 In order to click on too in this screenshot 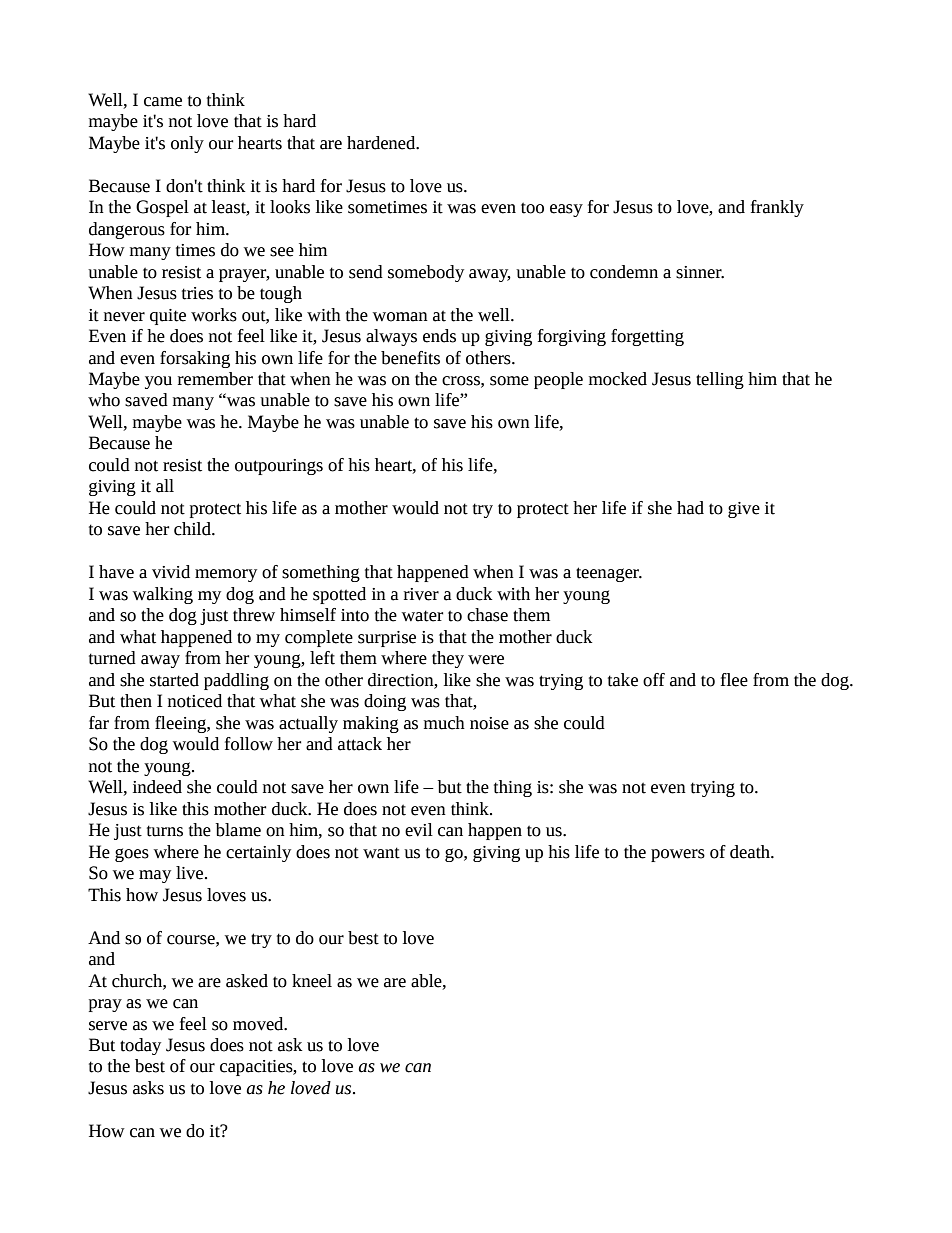, I will do `click(532, 208)`.
